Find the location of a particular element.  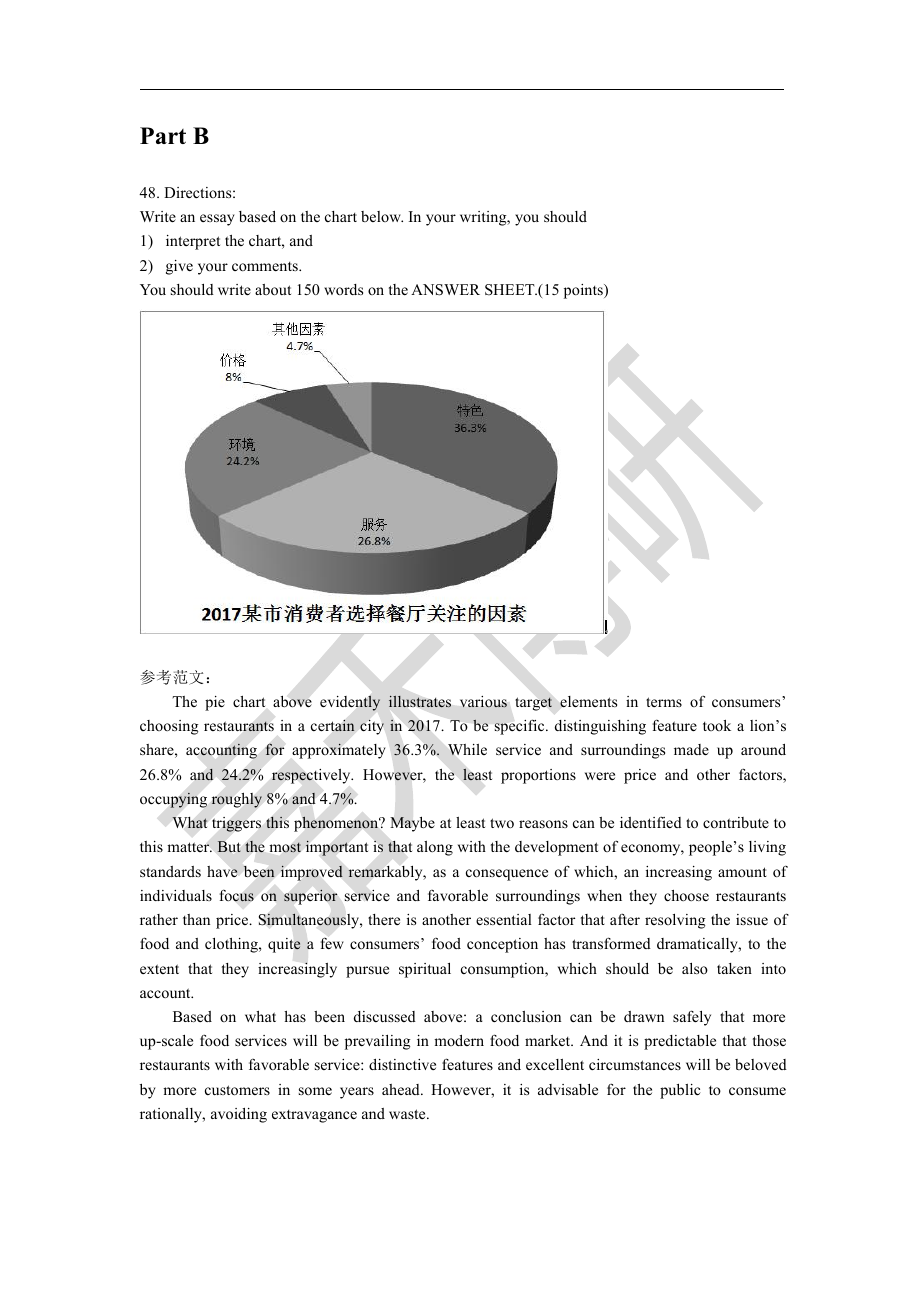

essay is located at coordinates (217, 220).
